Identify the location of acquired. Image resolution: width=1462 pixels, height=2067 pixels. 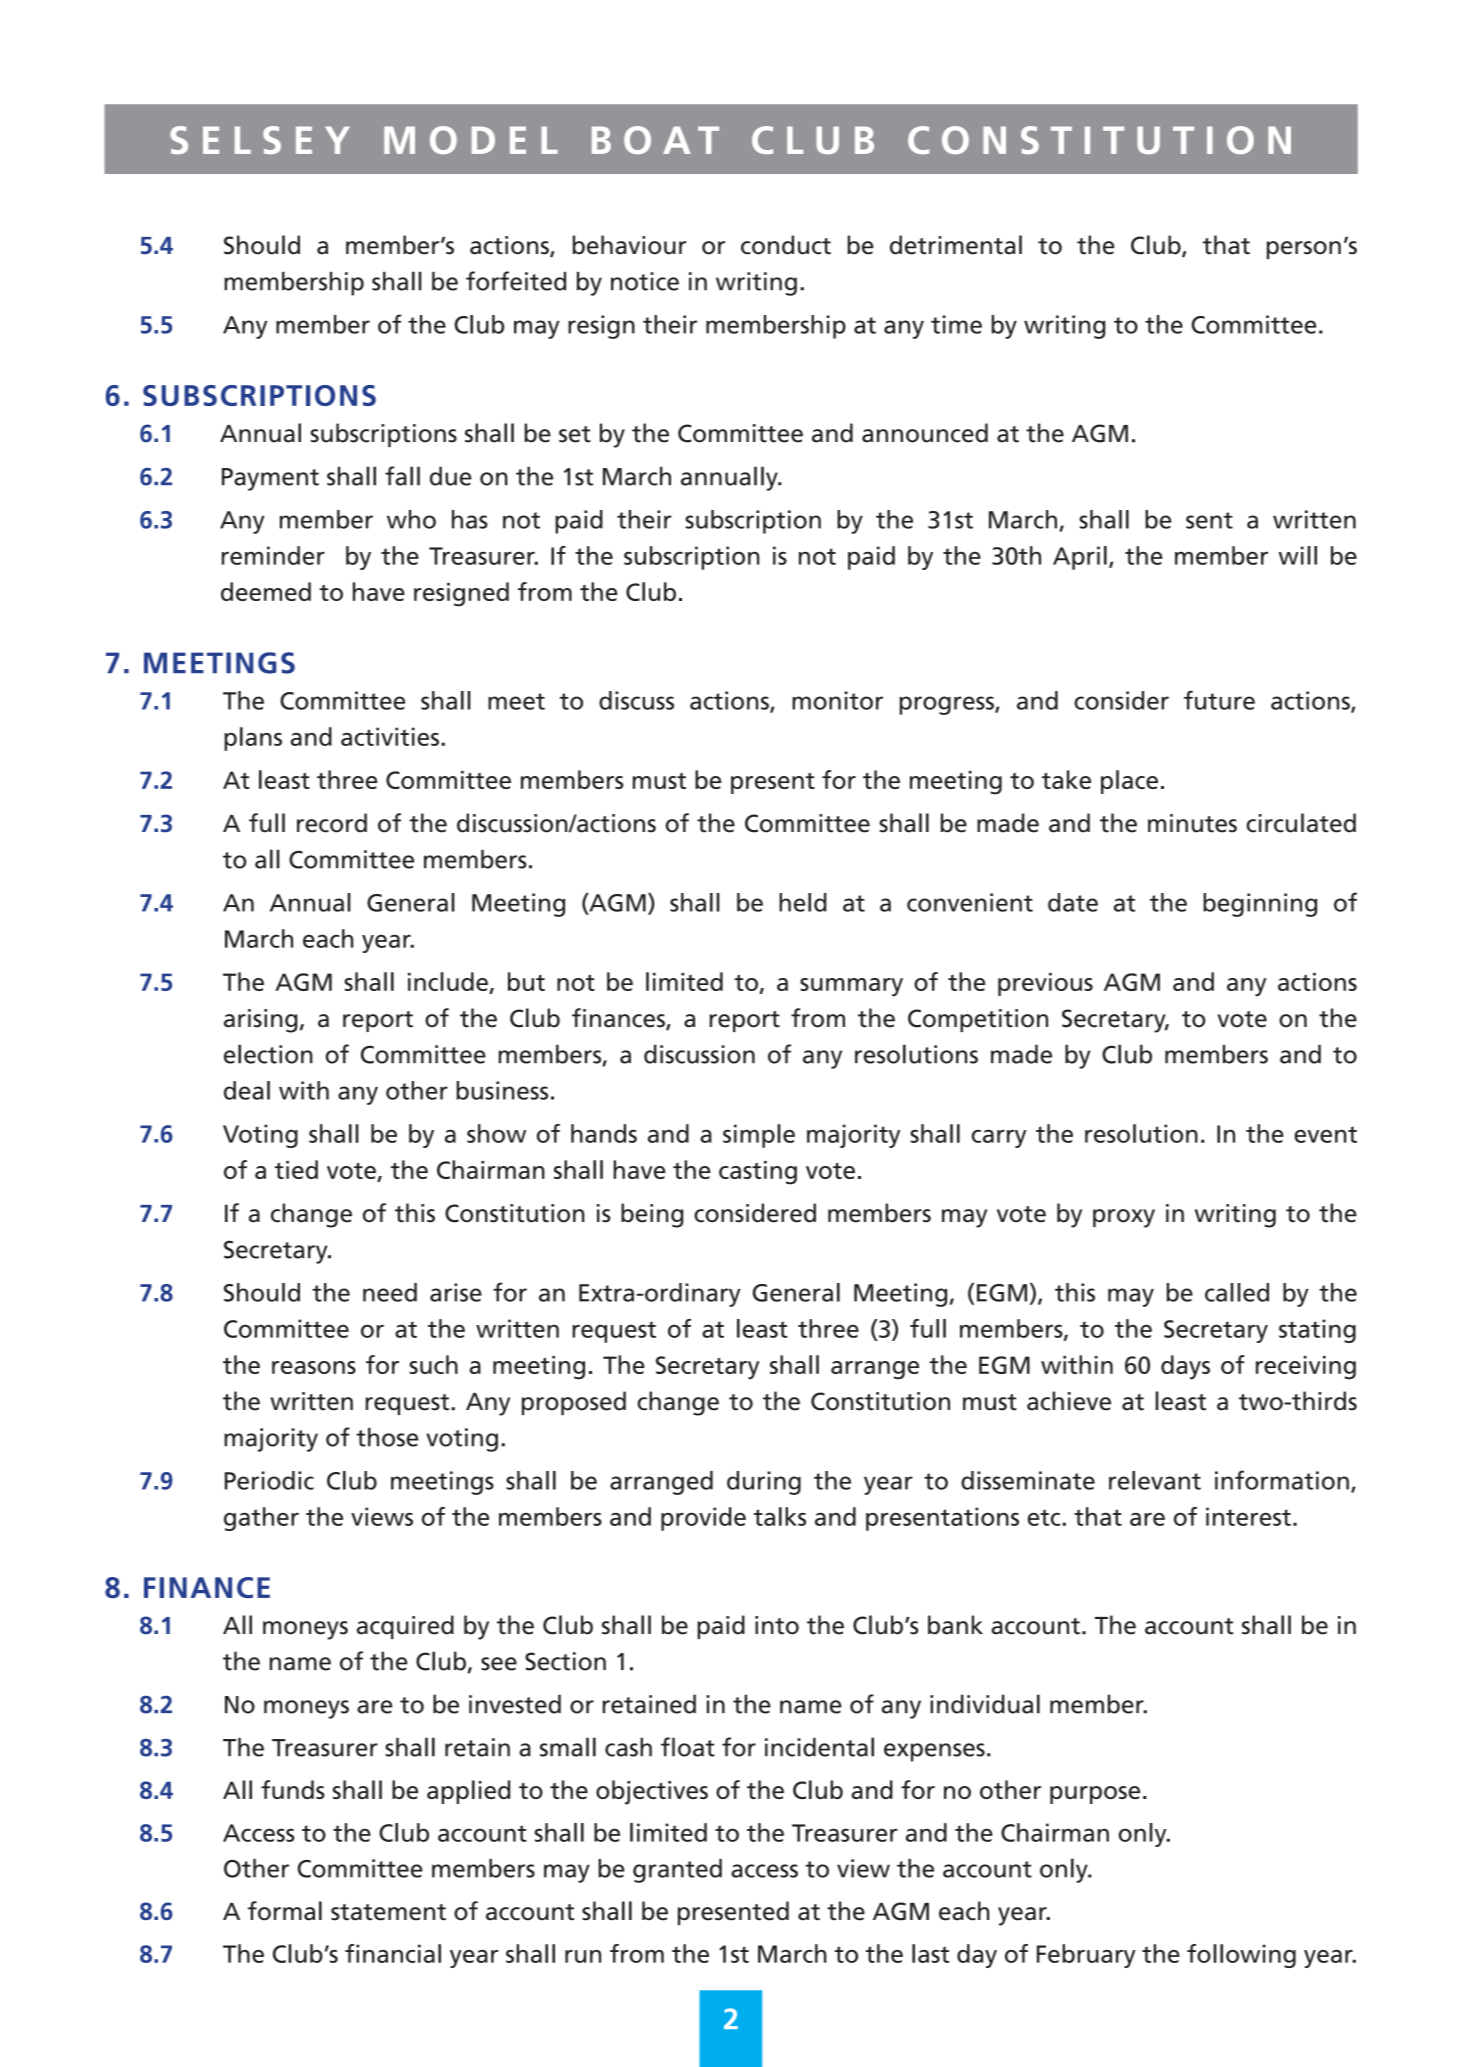
(405, 1627).
